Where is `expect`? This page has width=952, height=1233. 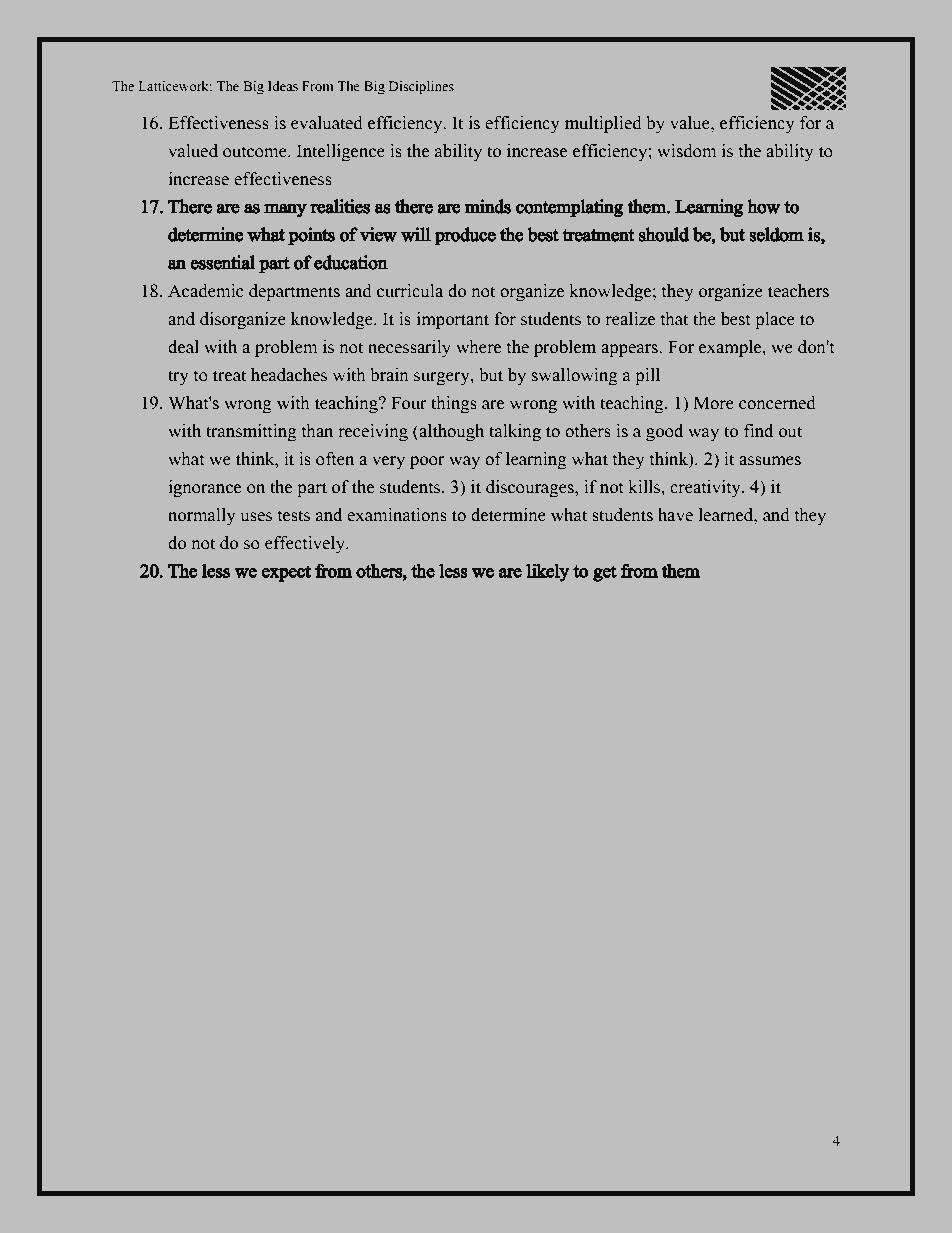
expect is located at coordinates (286, 573).
